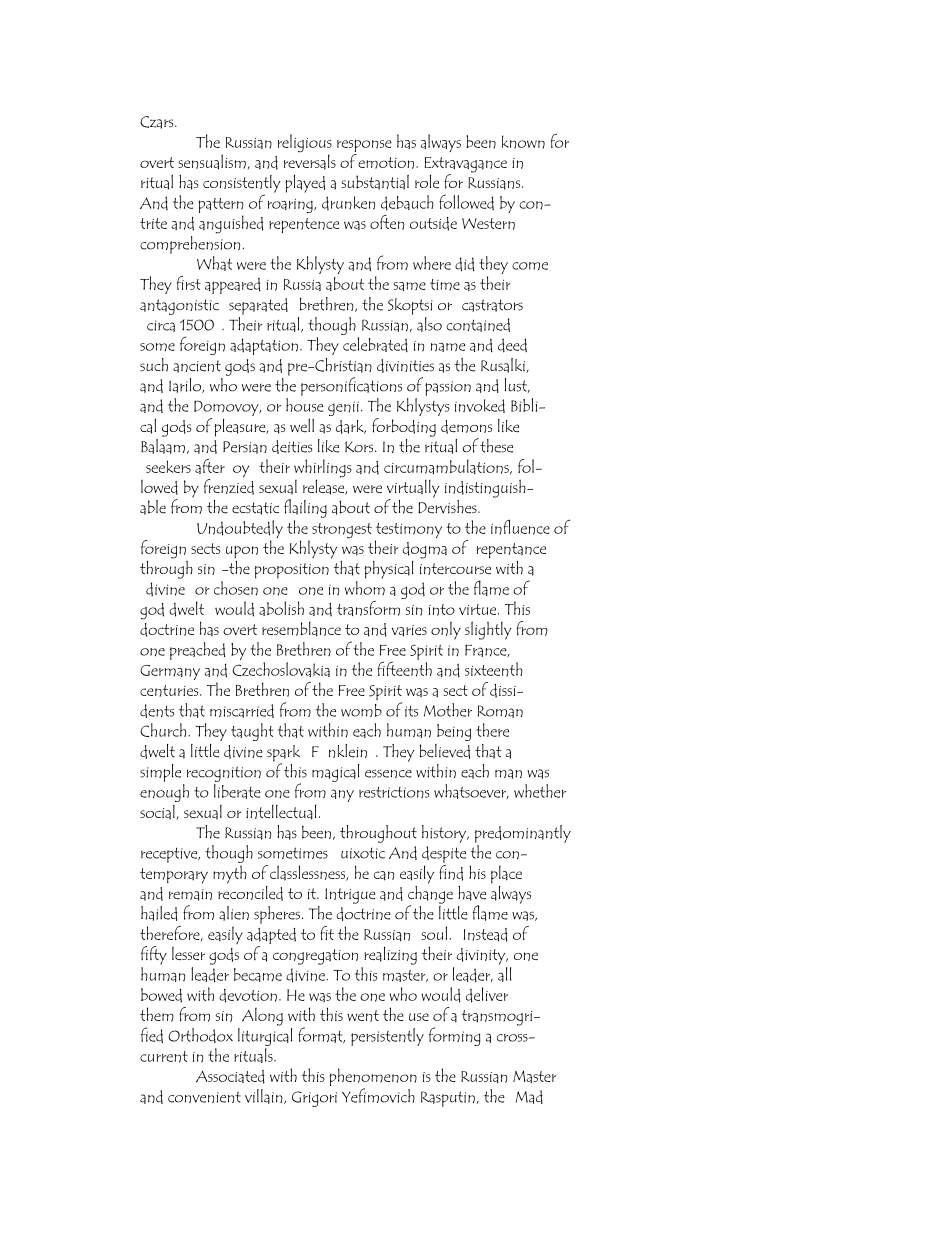 The height and width of the screenshot is (1233, 952). I want to click on transform, so click(370, 607).
